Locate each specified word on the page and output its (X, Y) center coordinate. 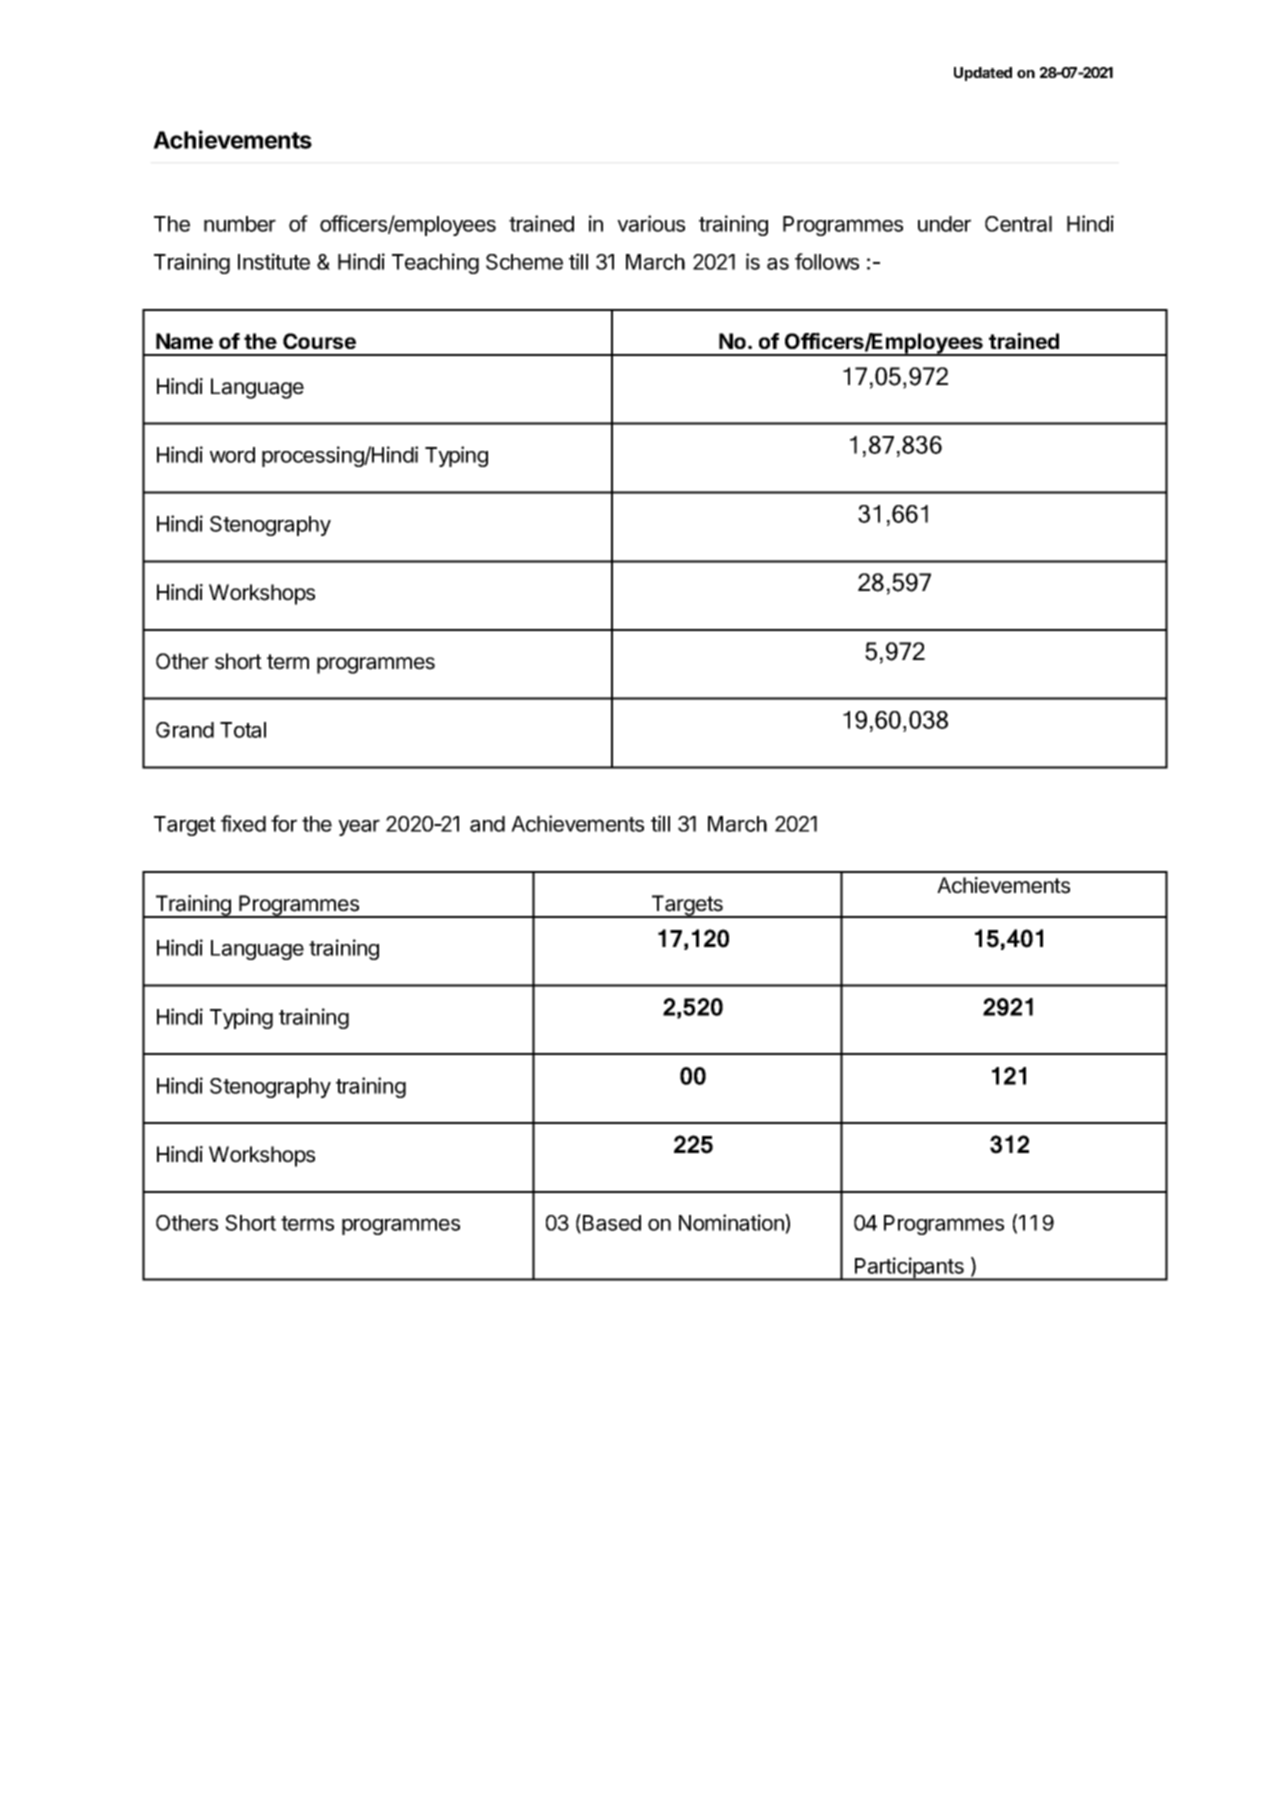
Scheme (524, 262)
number (240, 224)
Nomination (732, 1224)
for (284, 823)
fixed (243, 823)
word (232, 455)
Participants (909, 1269)
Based (610, 1224)
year (359, 827)
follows (827, 261)
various (651, 223)
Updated (983, 74)
